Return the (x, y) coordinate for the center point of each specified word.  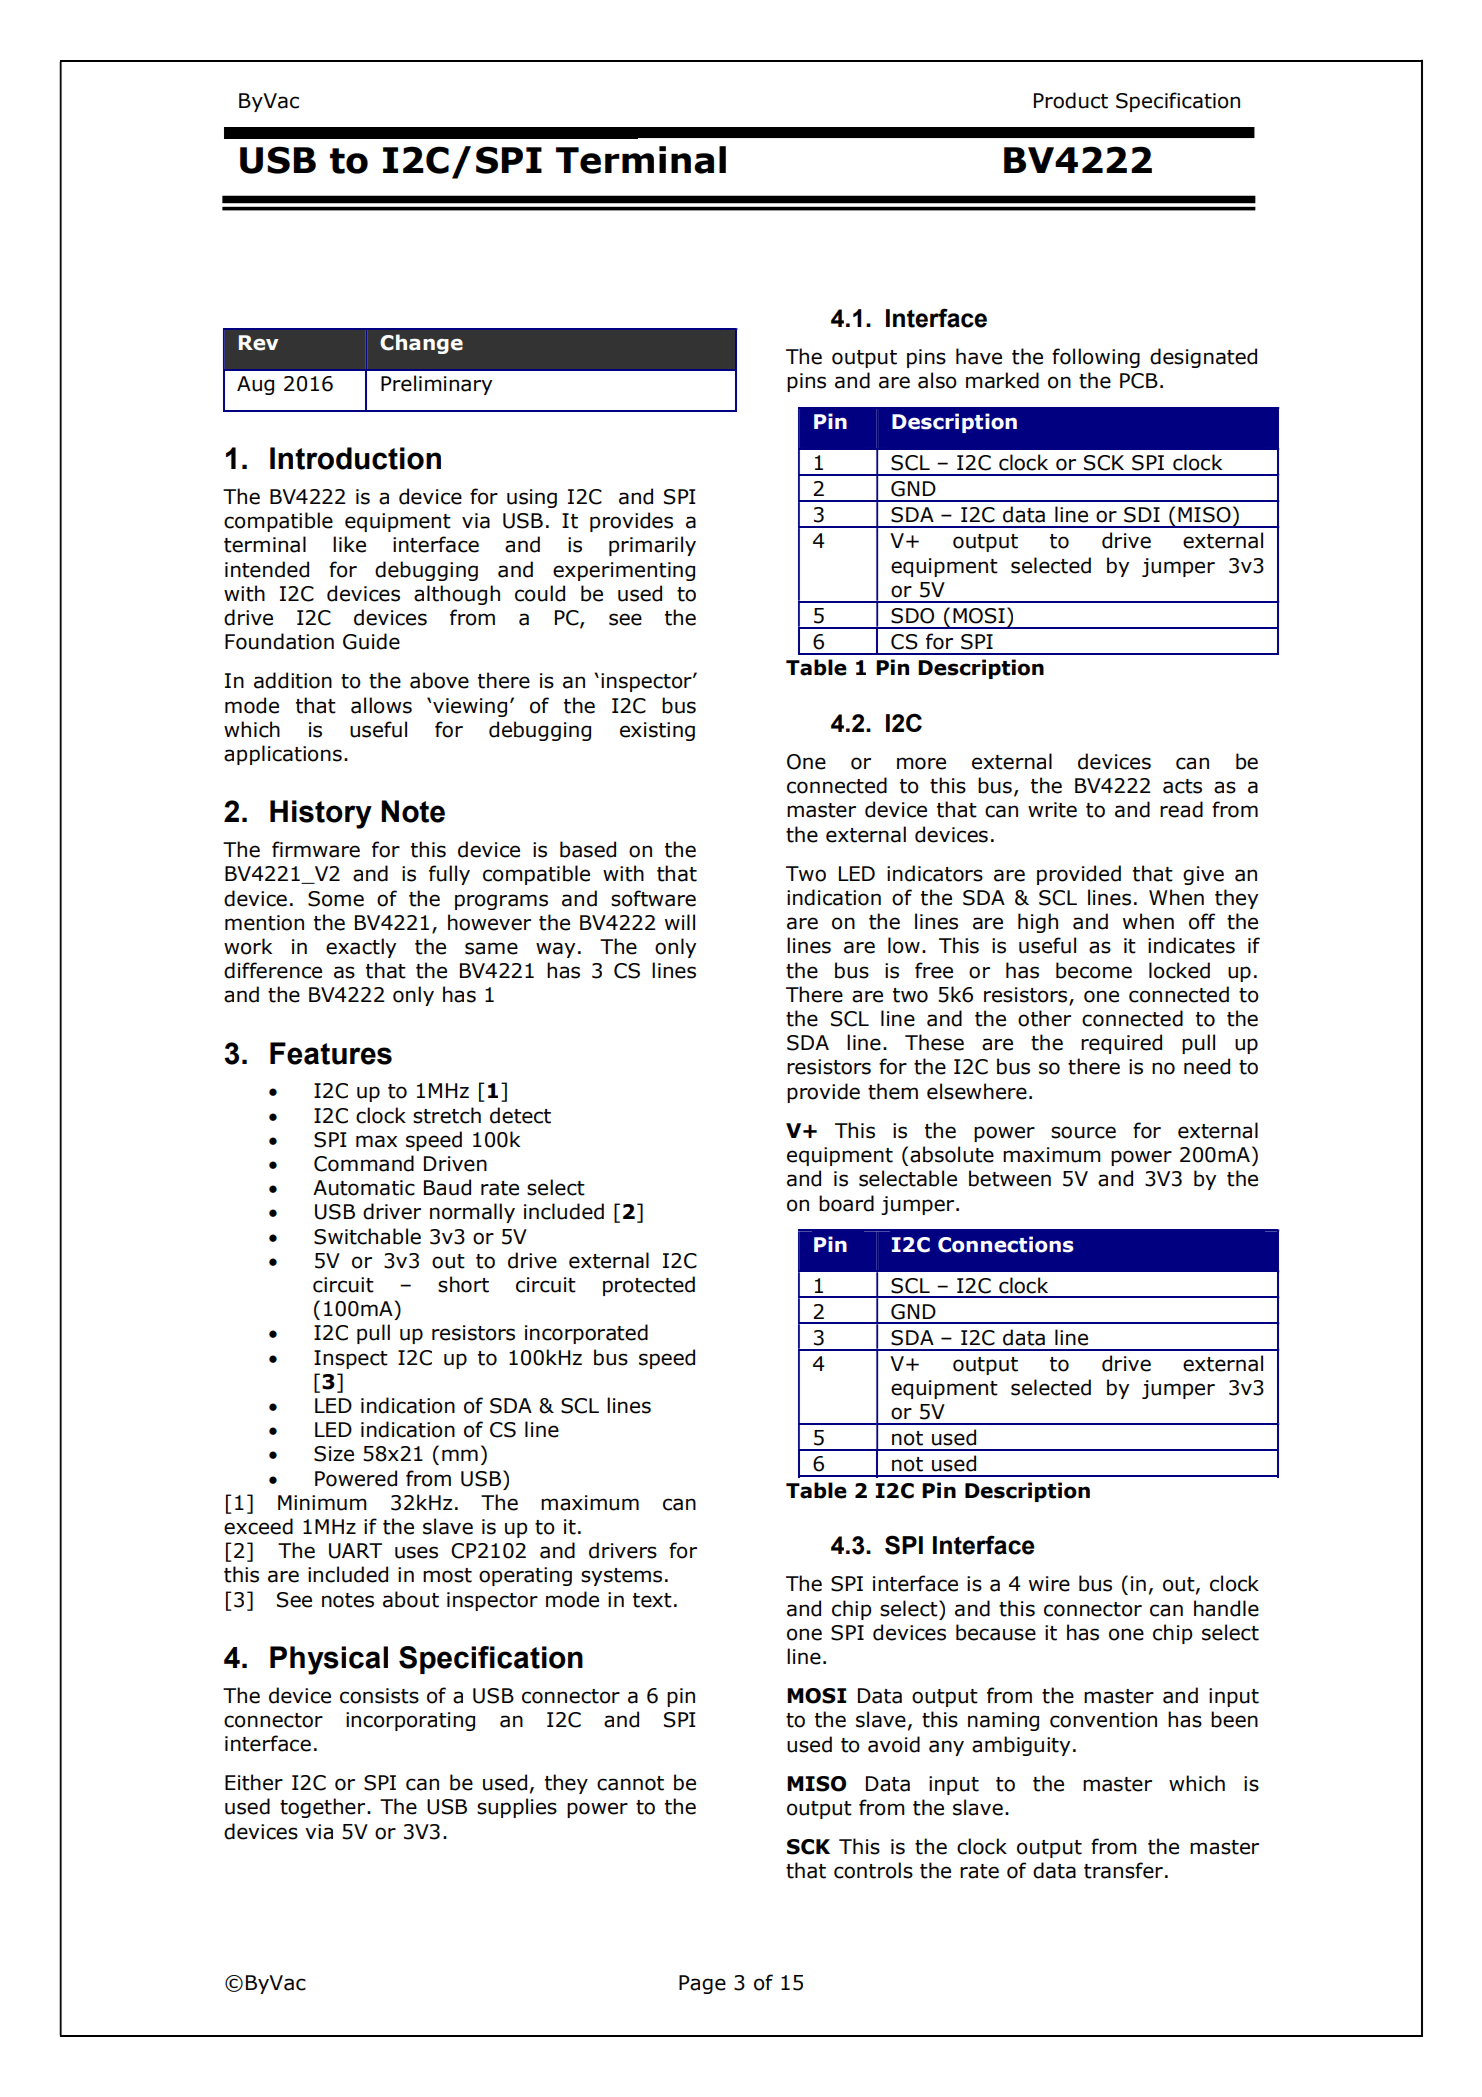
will (680, 922)
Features (331, 1053)
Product (1071, 100)
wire (1049, 1584)
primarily (652, 546)
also (937, 380)
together (324, 1808)
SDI (1142, 515)
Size (334, 1454)
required (1121, 1044)
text (652, 1600)
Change (421, 344)
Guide (371, 641)
